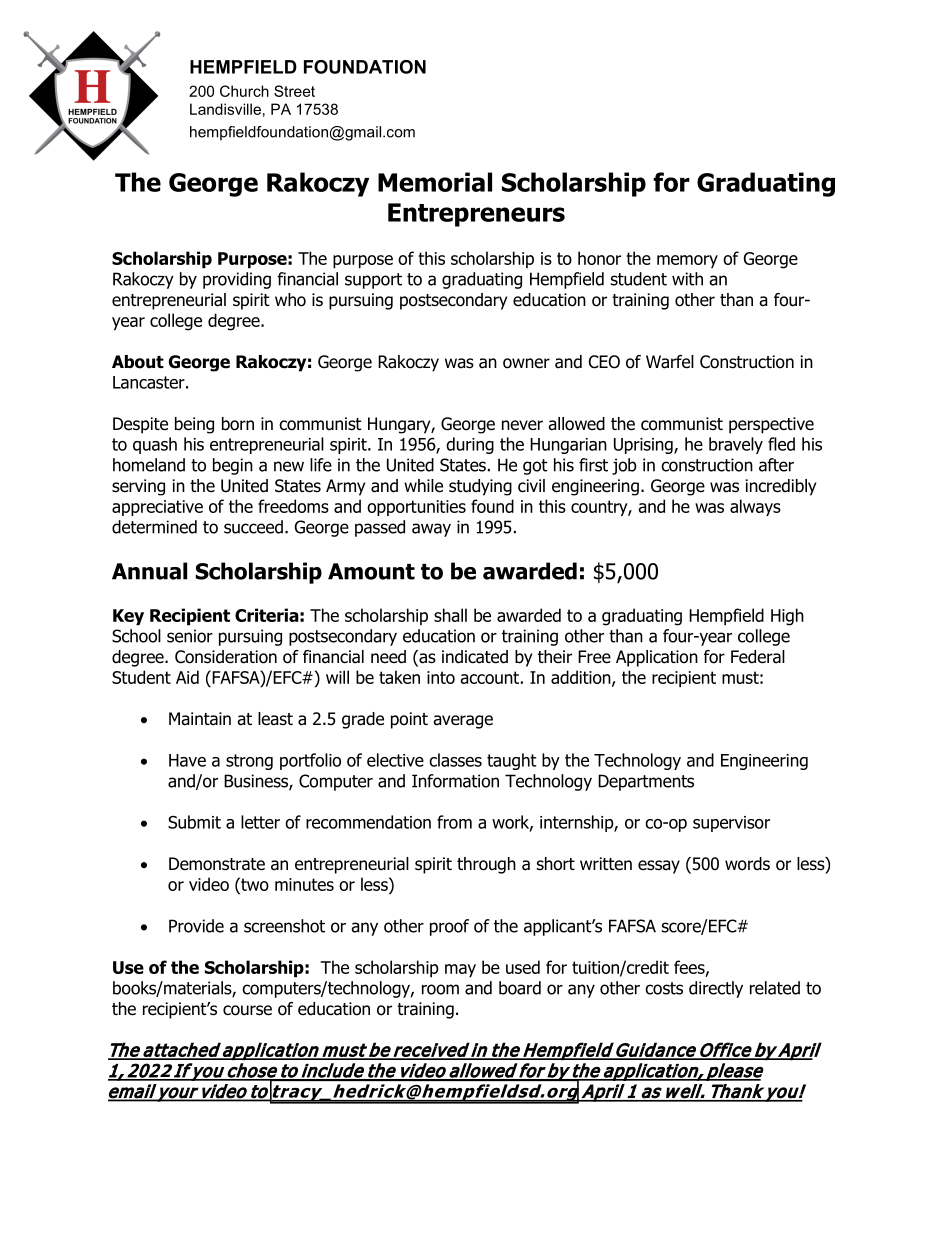  What do you see at coordinates (253, 527) in the image?
I see `succeed` at bounding box center [253, 527].
